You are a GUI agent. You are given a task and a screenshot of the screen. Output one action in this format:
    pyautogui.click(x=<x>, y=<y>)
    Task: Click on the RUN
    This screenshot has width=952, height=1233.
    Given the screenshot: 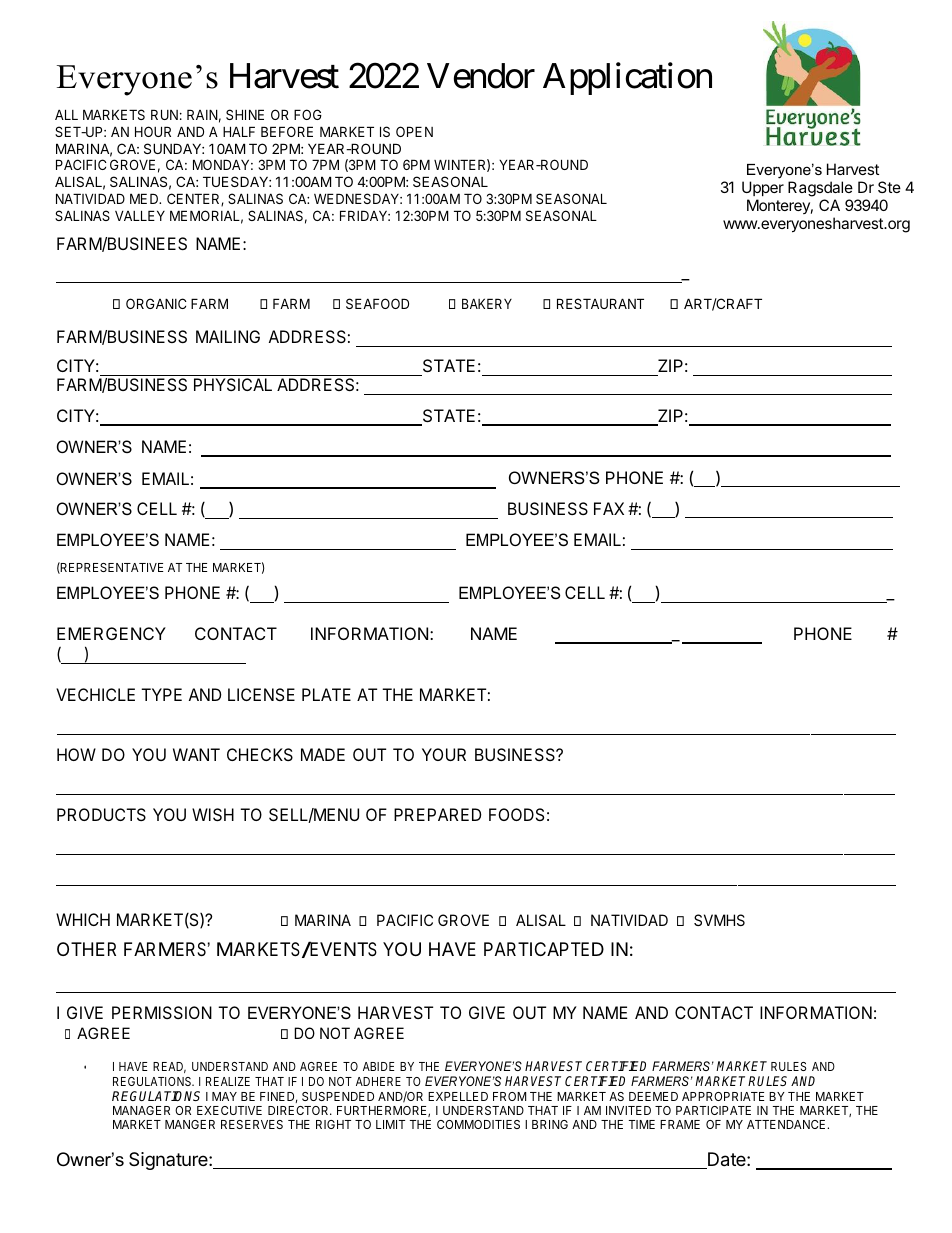 What is the action you would take?
    pyautogui.click(x=164, y=114)
